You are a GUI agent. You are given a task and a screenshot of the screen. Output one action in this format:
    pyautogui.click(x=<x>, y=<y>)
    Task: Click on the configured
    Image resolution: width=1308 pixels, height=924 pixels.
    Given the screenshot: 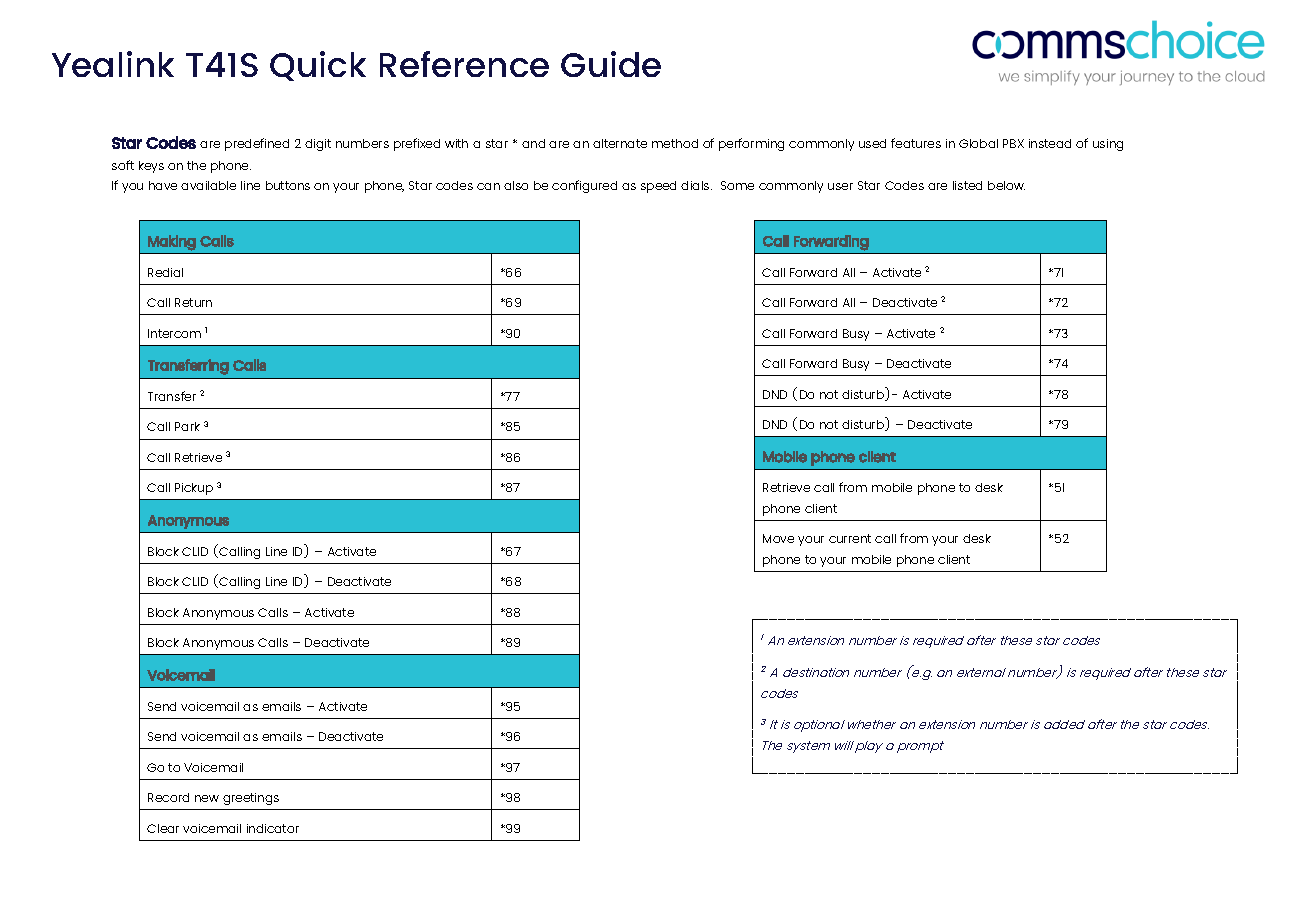 What is the action you would take?
    pyautogui.click(x=584, y=186)
